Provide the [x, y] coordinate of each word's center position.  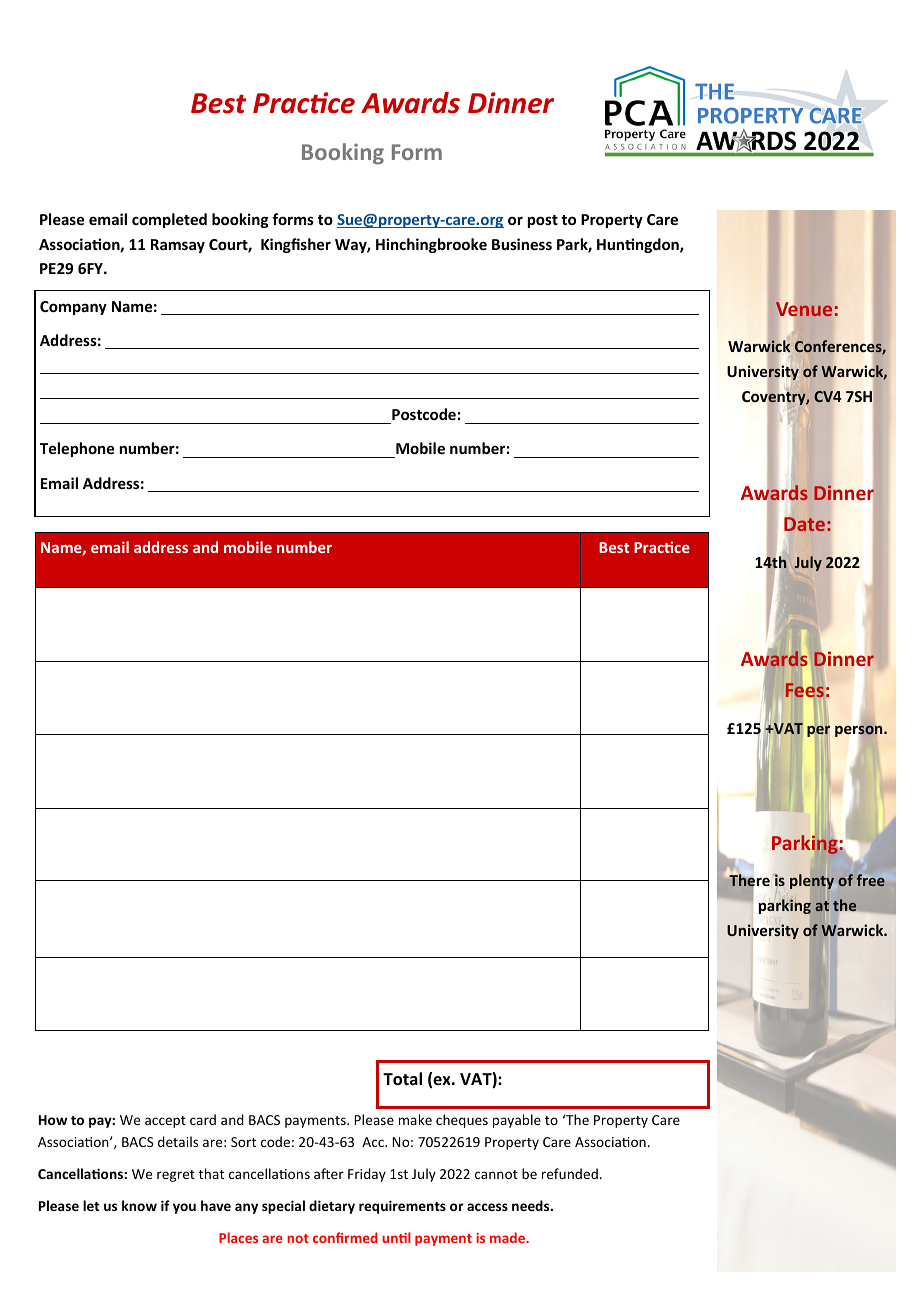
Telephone [77, 449]
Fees [805, 690]
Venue [804, 309]
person [860, 730]
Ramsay [178, 246]
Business [522, 244]
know [139, 1205]
